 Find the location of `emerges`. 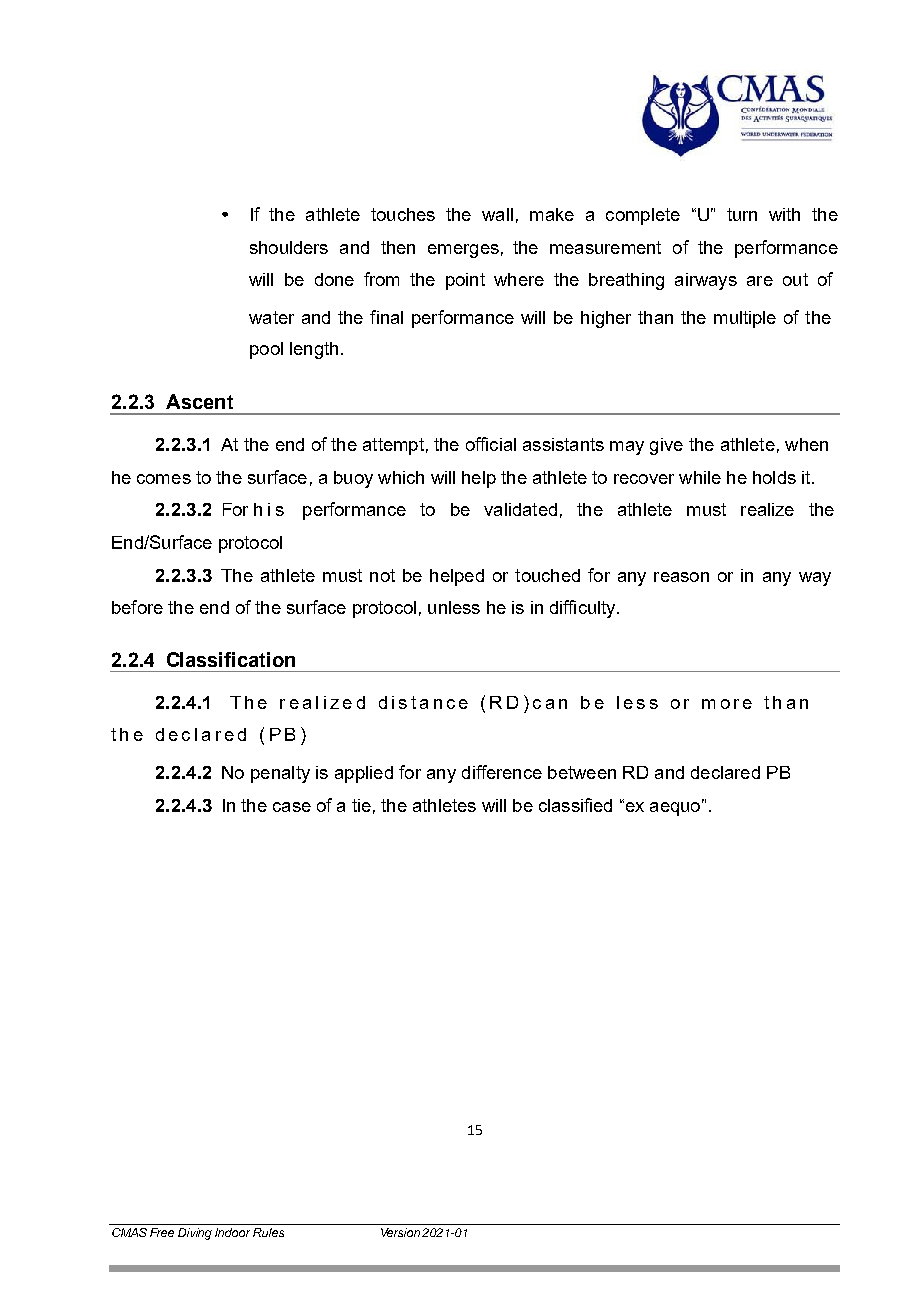

emerges is located at coordinates (463, 251).
